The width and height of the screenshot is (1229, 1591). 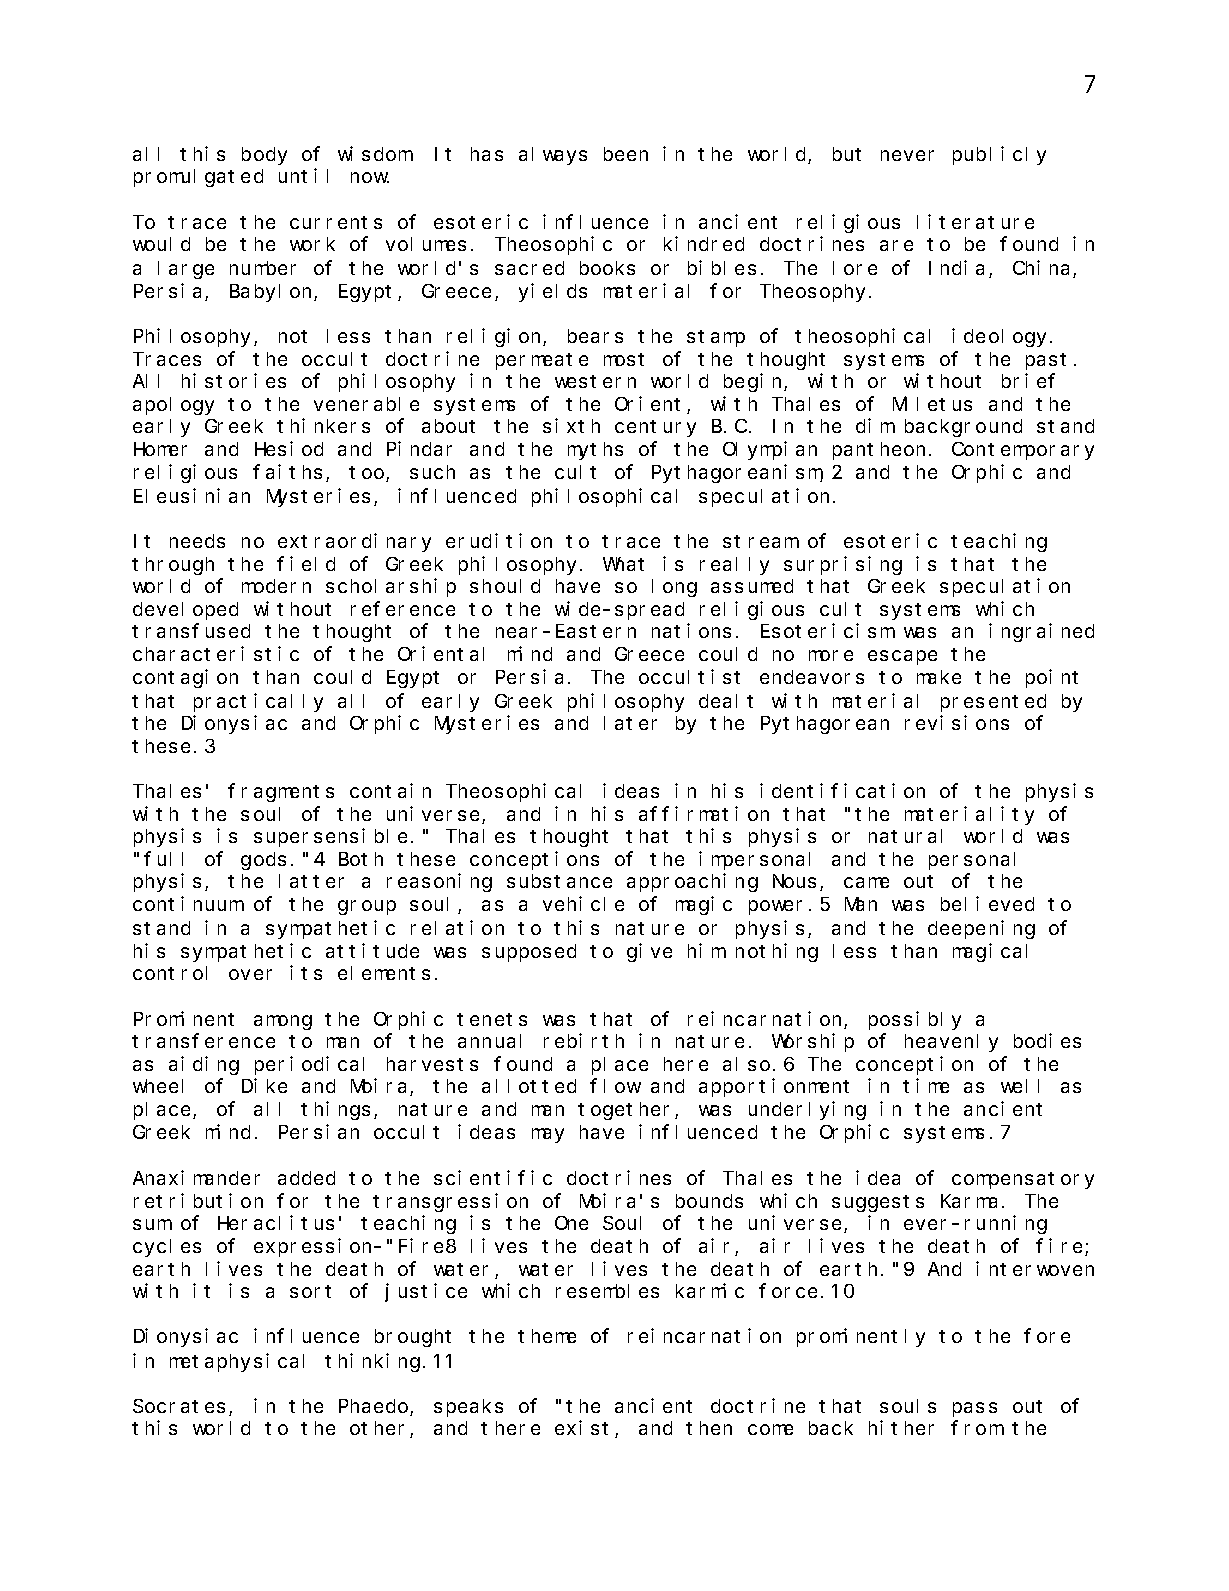 What do you see at coordinates (957, 722) in the screenshot?
I see `revisions` at bounding box center [957, 722].
